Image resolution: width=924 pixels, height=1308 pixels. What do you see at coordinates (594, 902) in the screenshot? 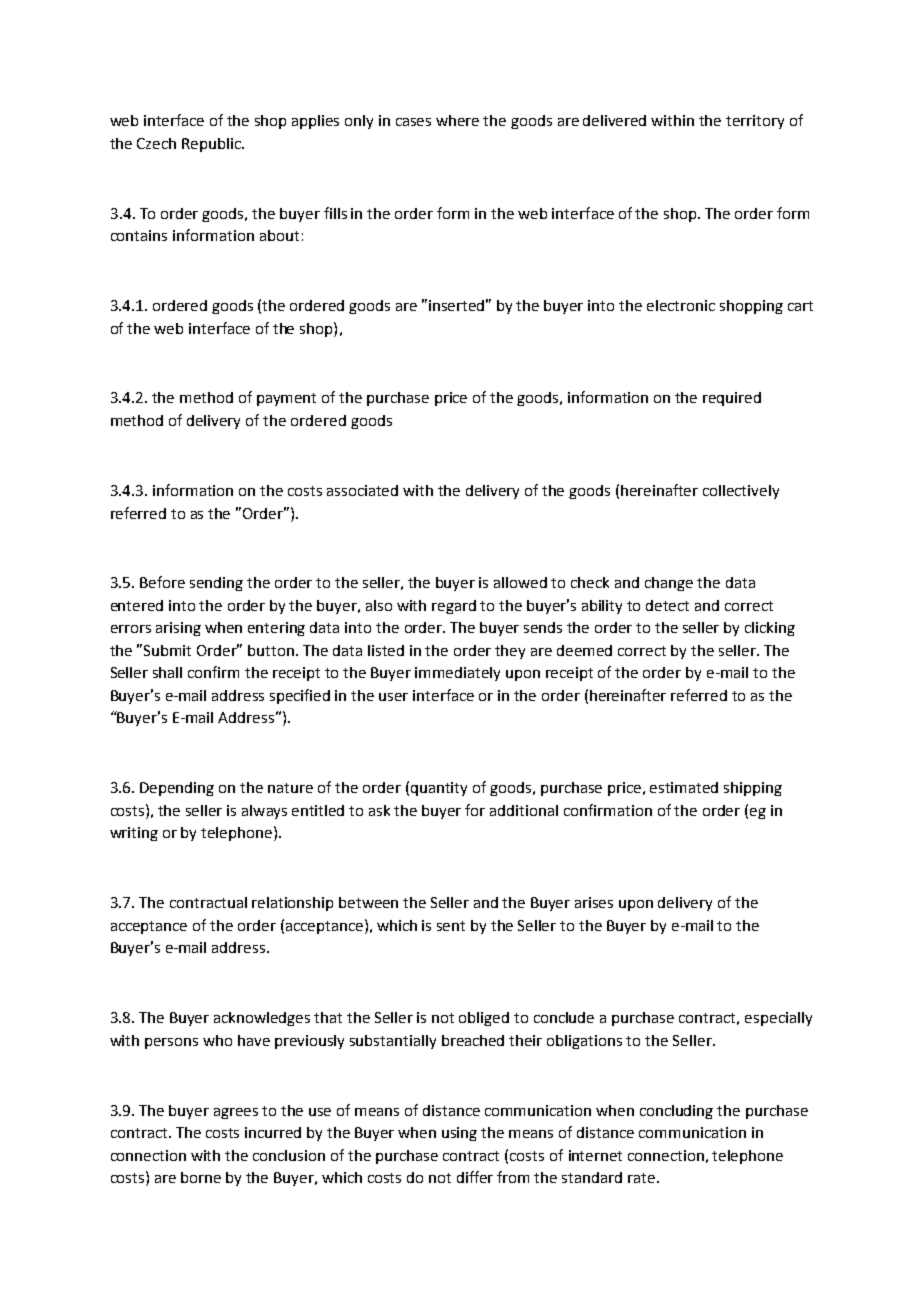
I see `arises` at bounding box center [594, 902].
